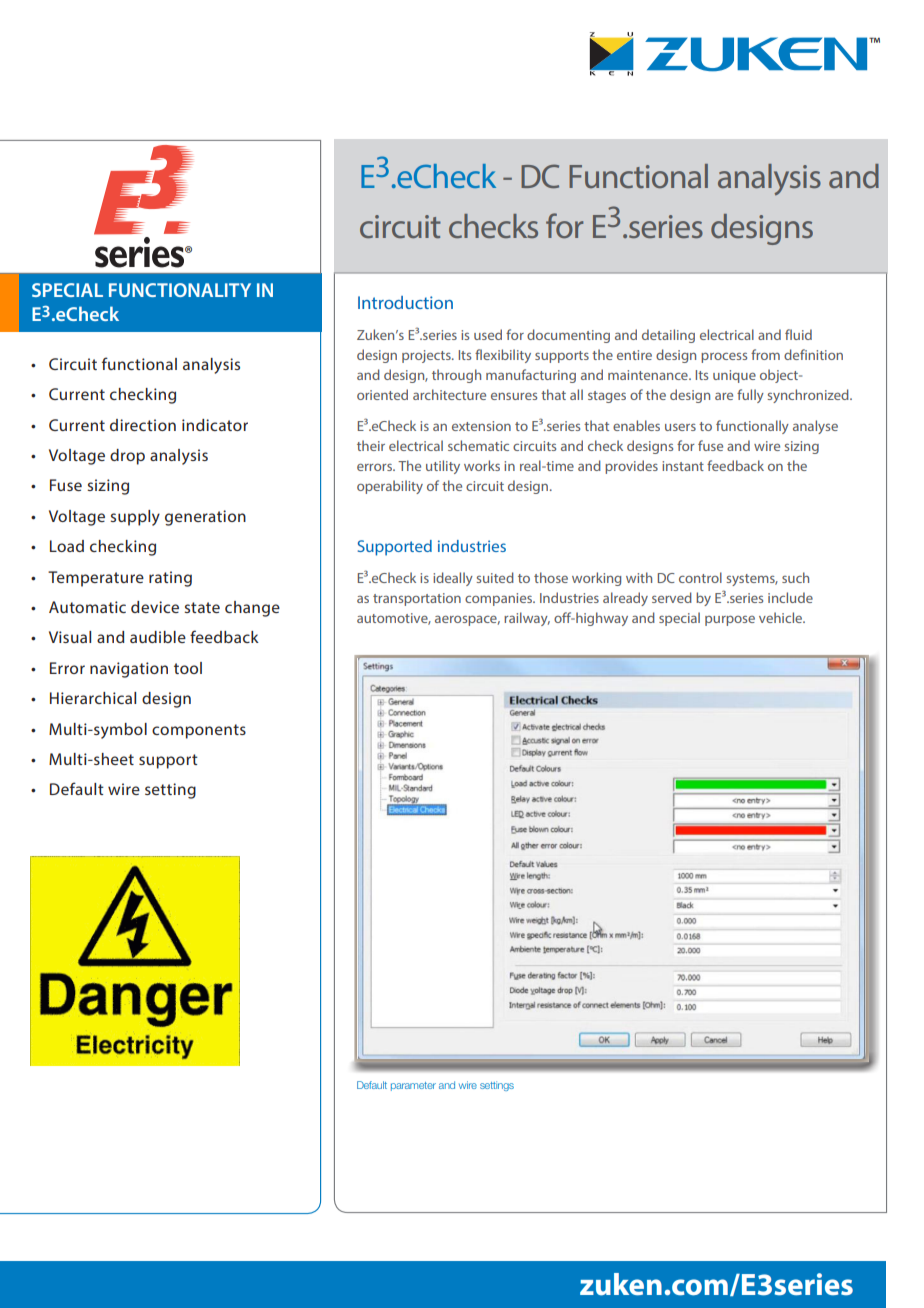 Image resolution: width=924 pixels, height=1308 pixels. What do you see at coordinates (188, 668) in the page?
I see `tool` at bounding box center [188, 668].
